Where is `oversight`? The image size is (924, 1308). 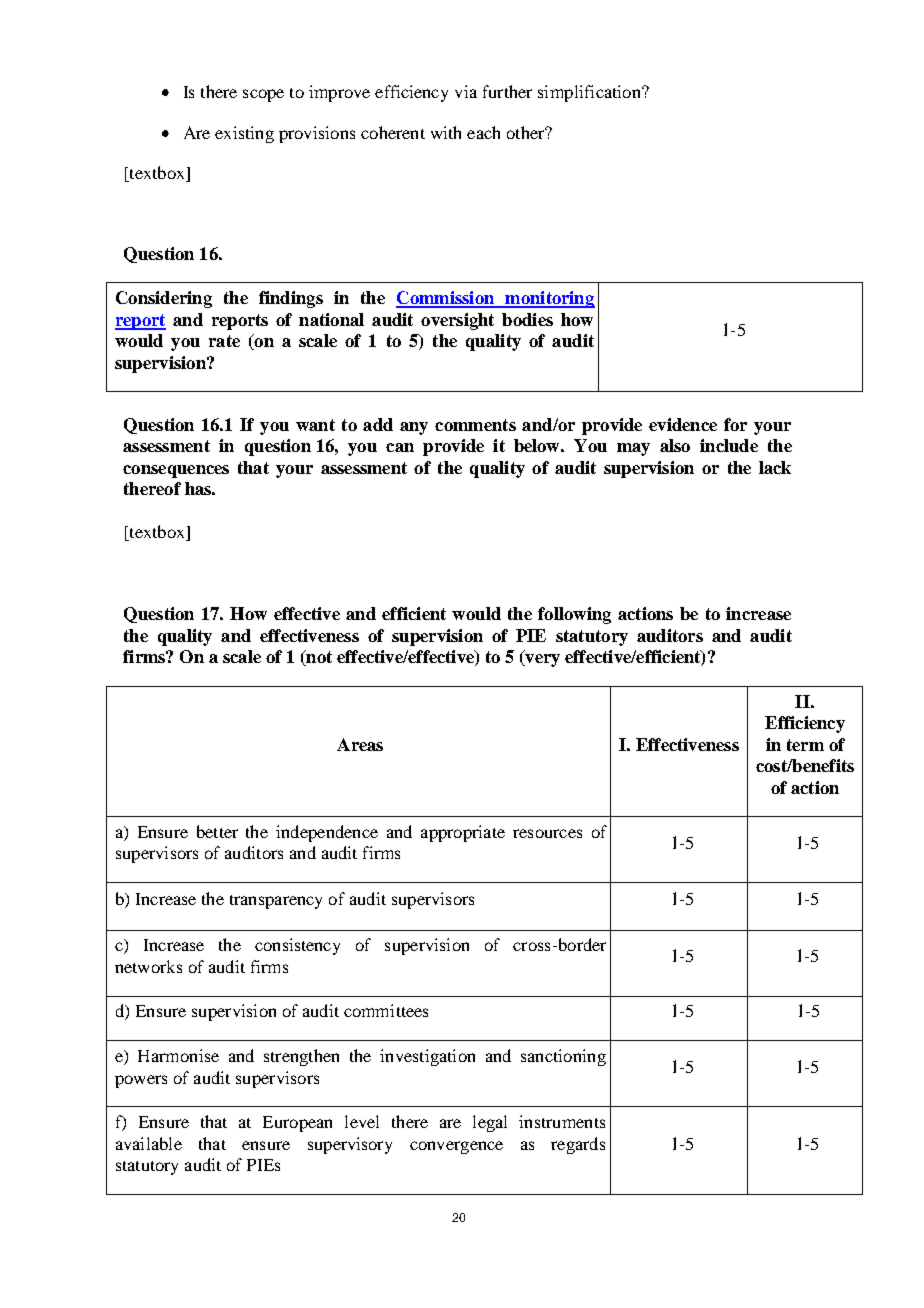 oversight is located at coordinates (457, 321).
